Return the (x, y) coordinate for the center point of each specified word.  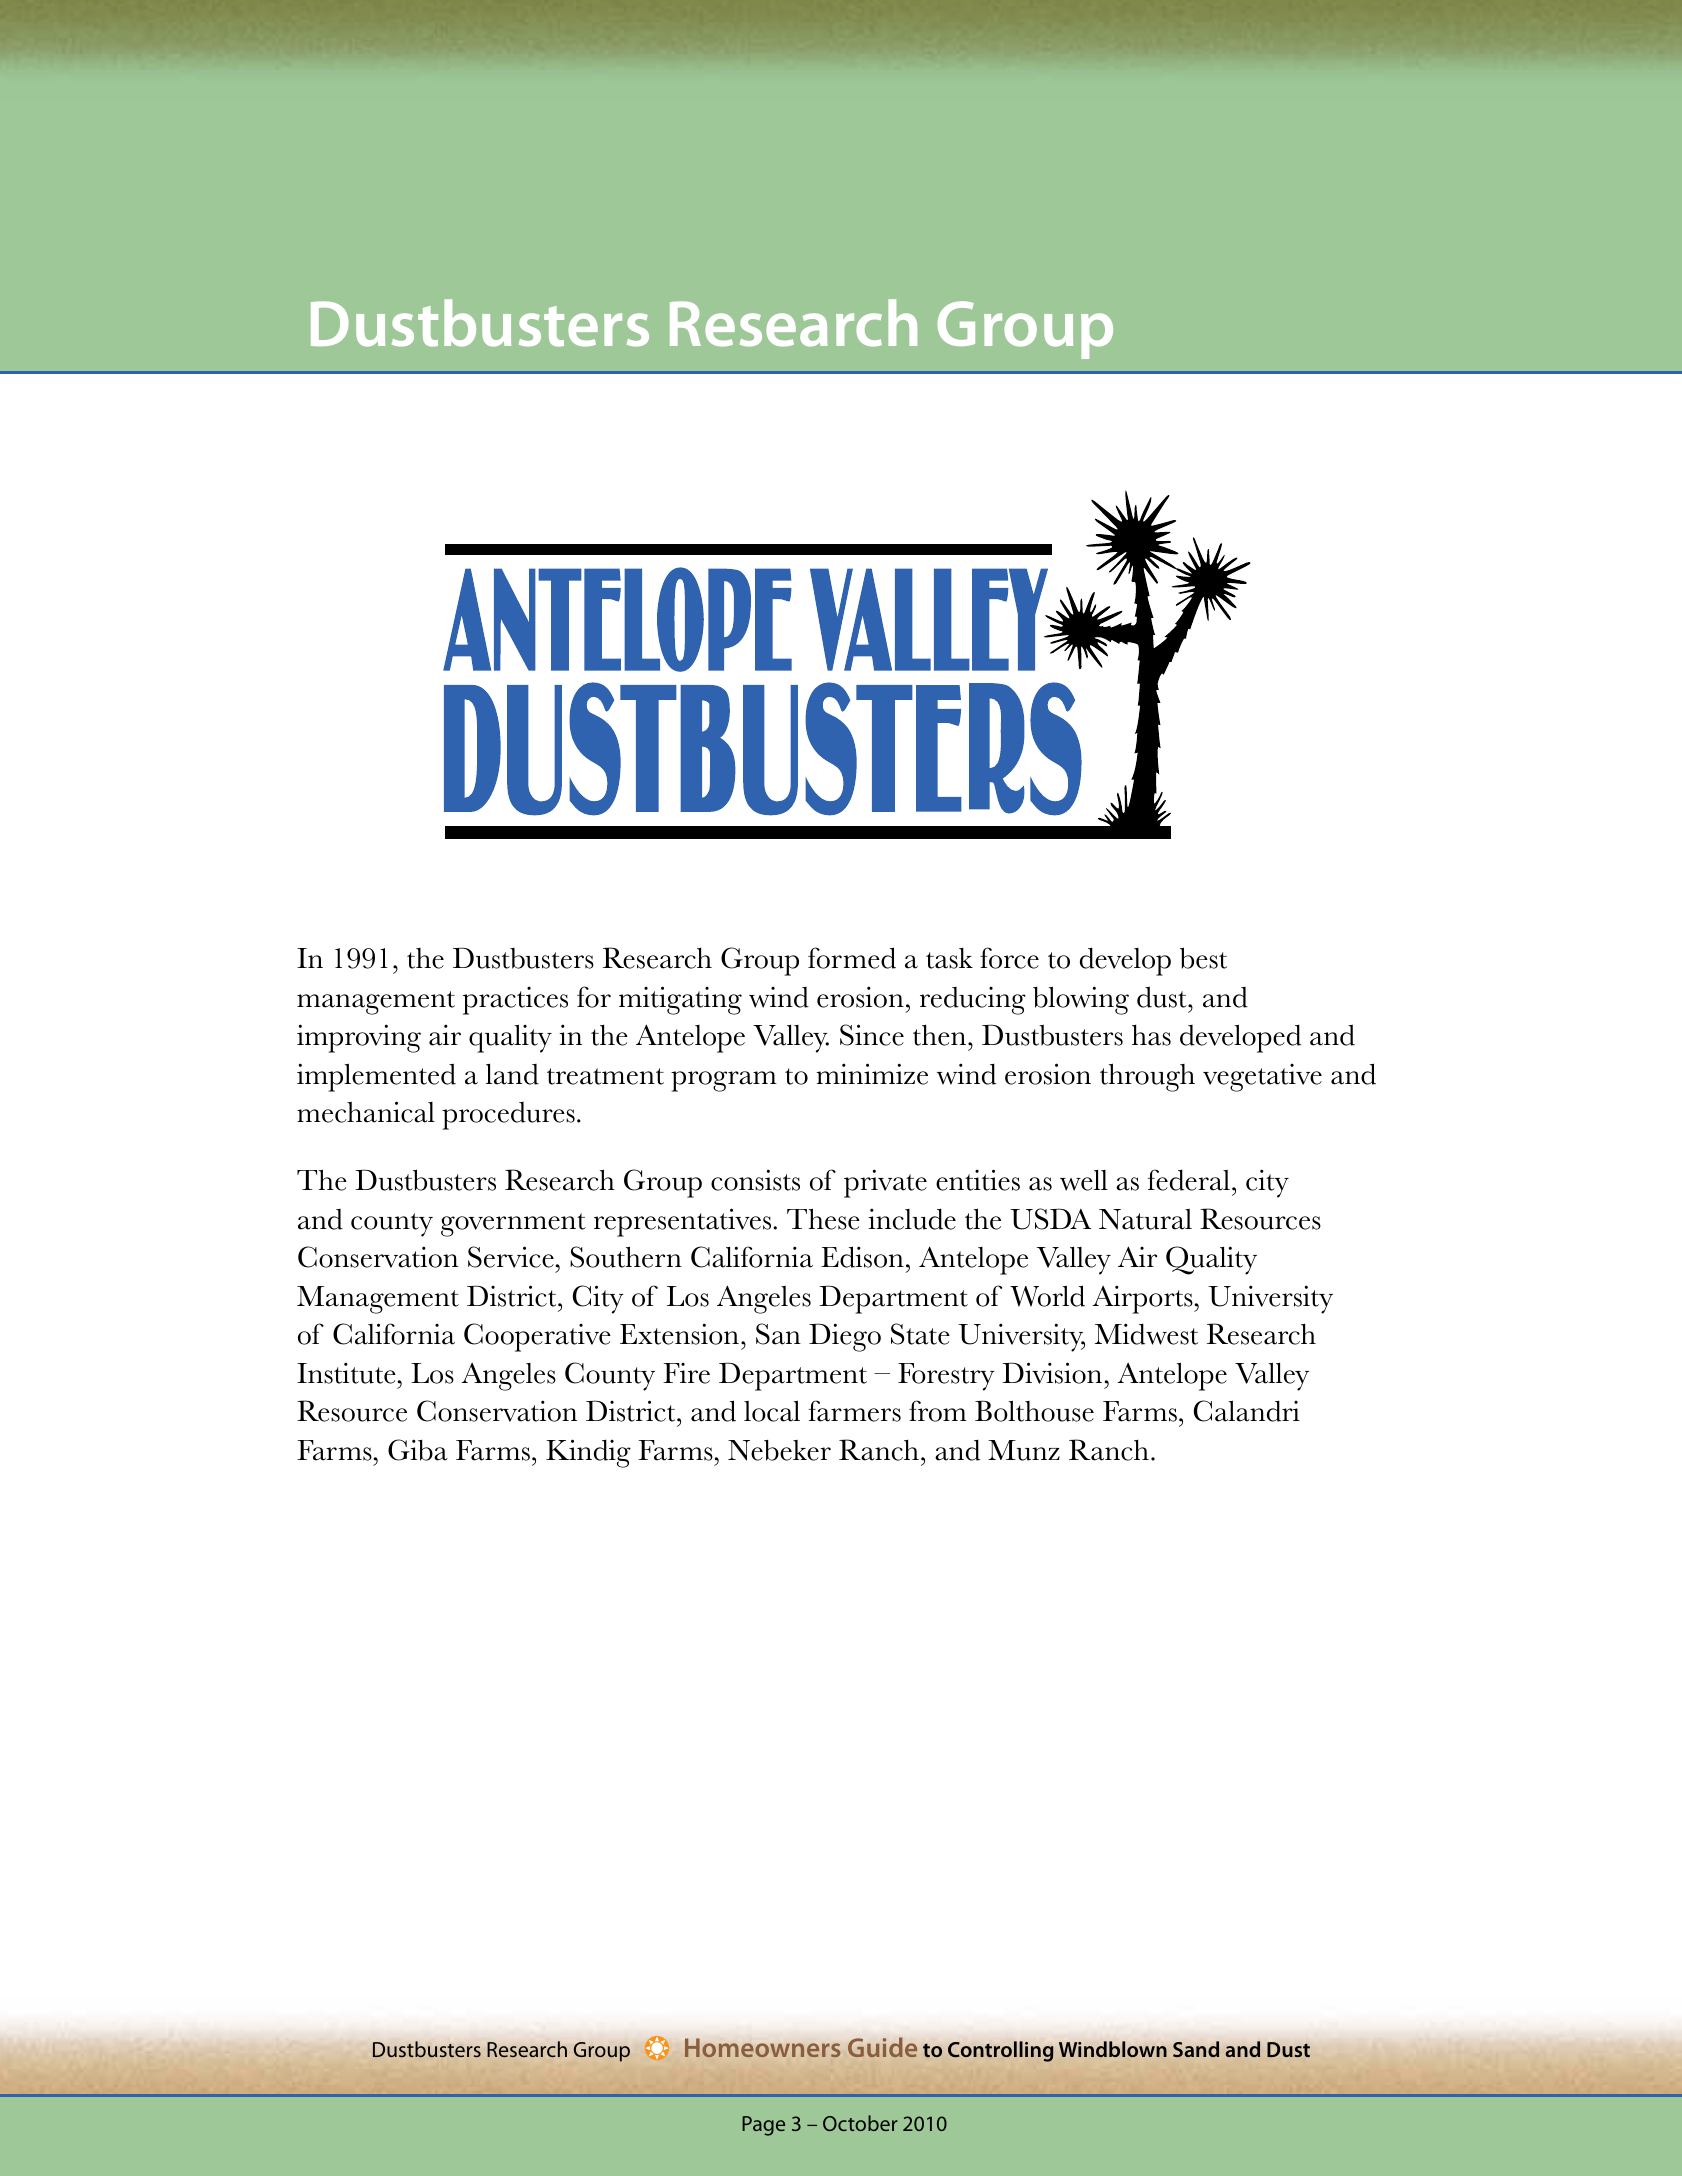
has (1151, 1035)
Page (763, 2126)
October (860, 2123)
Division (1052, 1373)
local (772, 1411)
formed (852, 958)
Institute (346, 1373)
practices (515, 1001)
